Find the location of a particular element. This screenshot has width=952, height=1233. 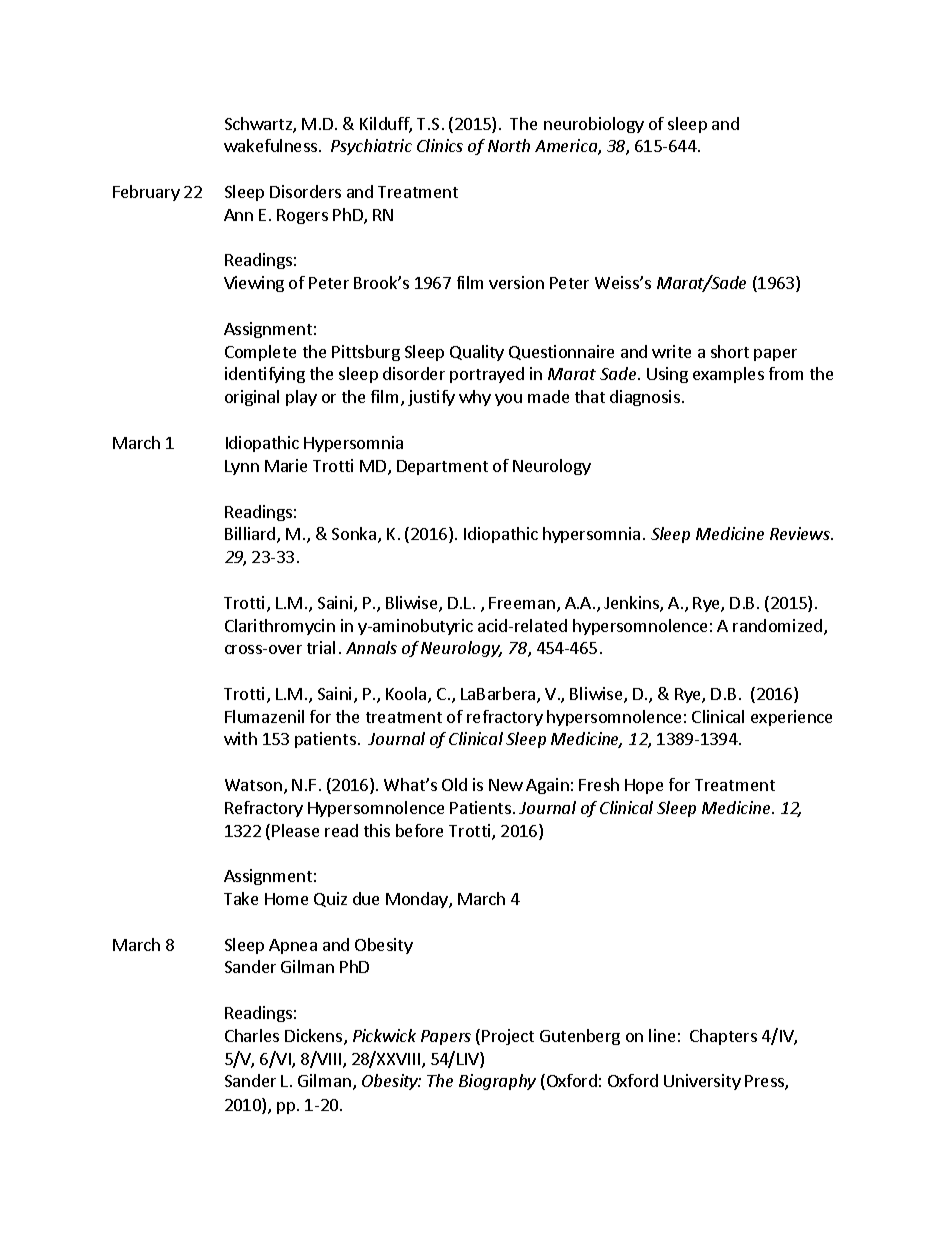

wakefulness is located at coordinates (272, 145).
